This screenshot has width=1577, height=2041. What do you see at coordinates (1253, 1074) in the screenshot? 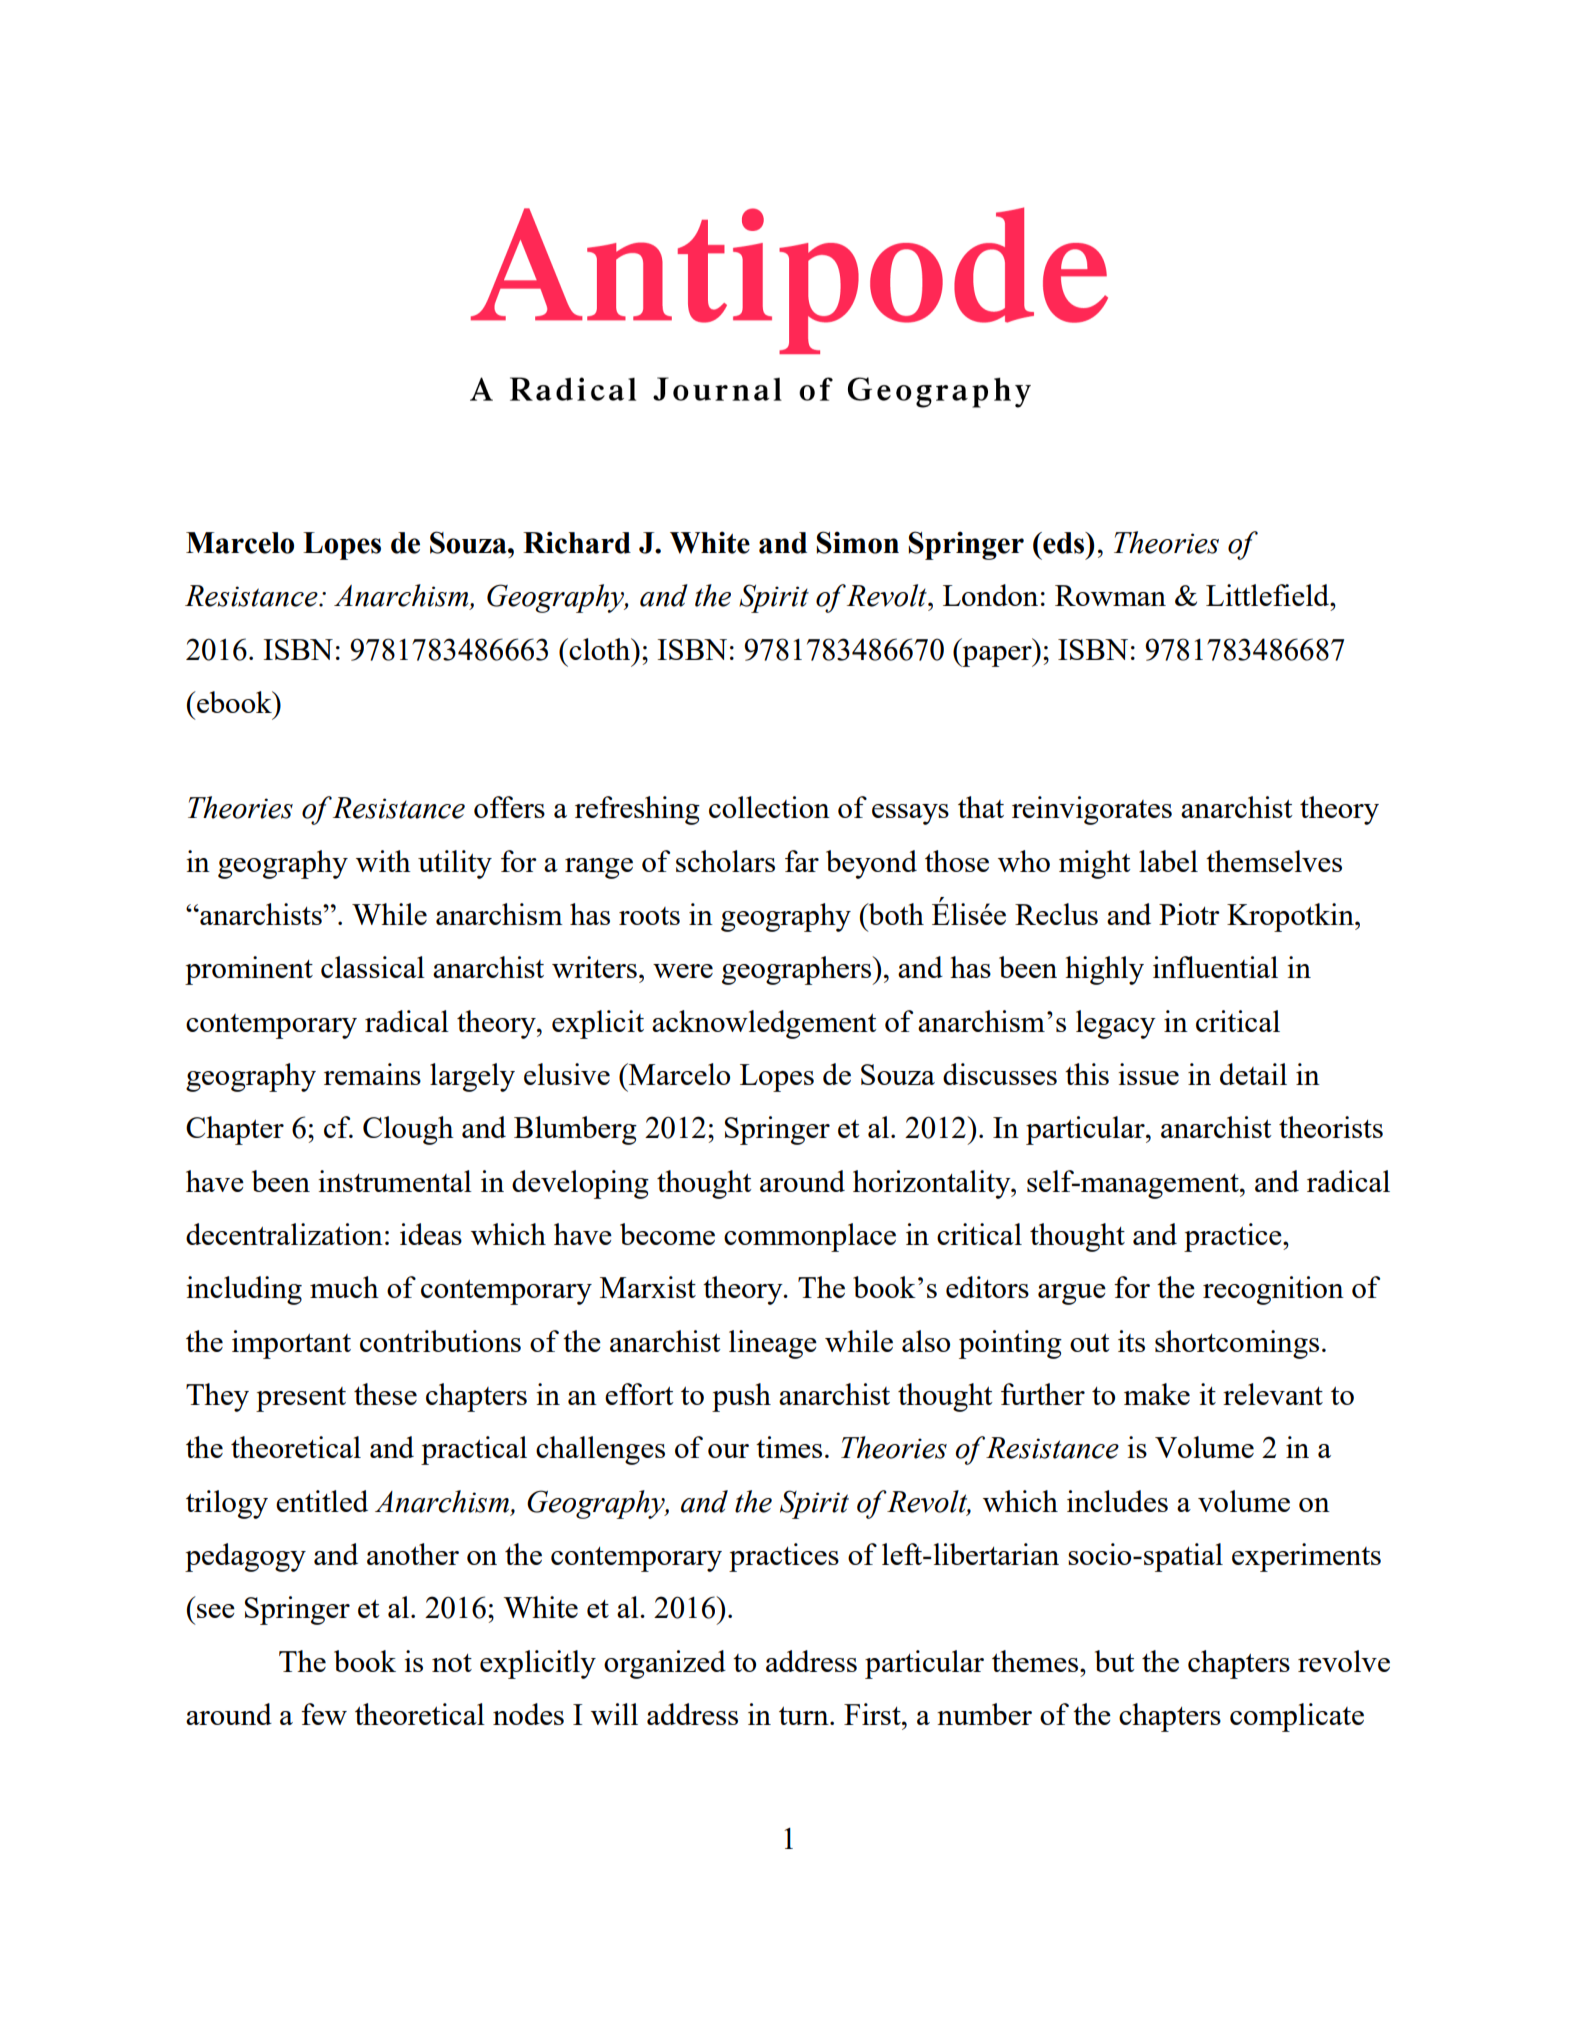
I see `detail` at bounding box center [1253, 1074].
